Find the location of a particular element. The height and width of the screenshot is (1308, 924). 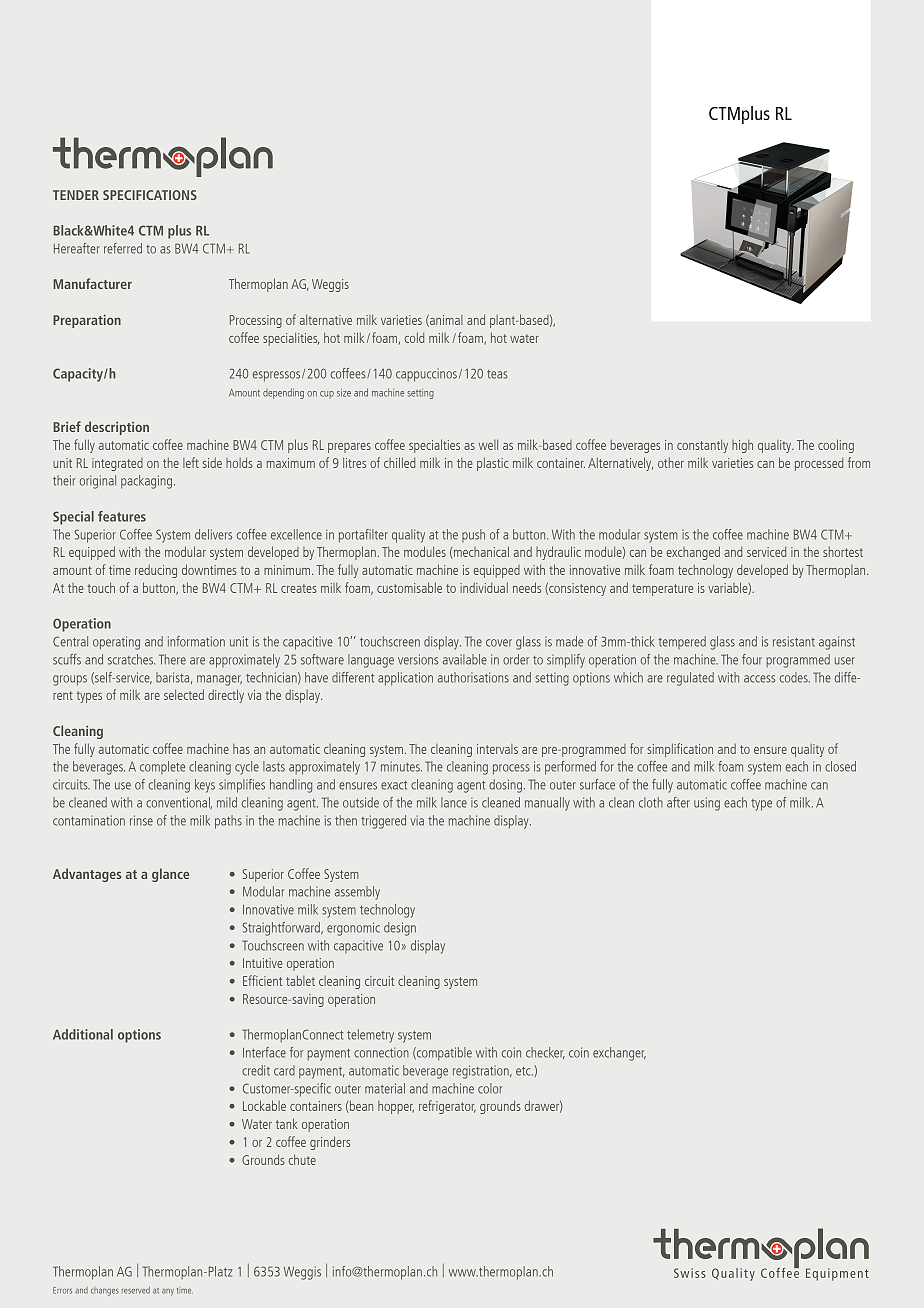

reducing is located at coordinates (156, 571).
